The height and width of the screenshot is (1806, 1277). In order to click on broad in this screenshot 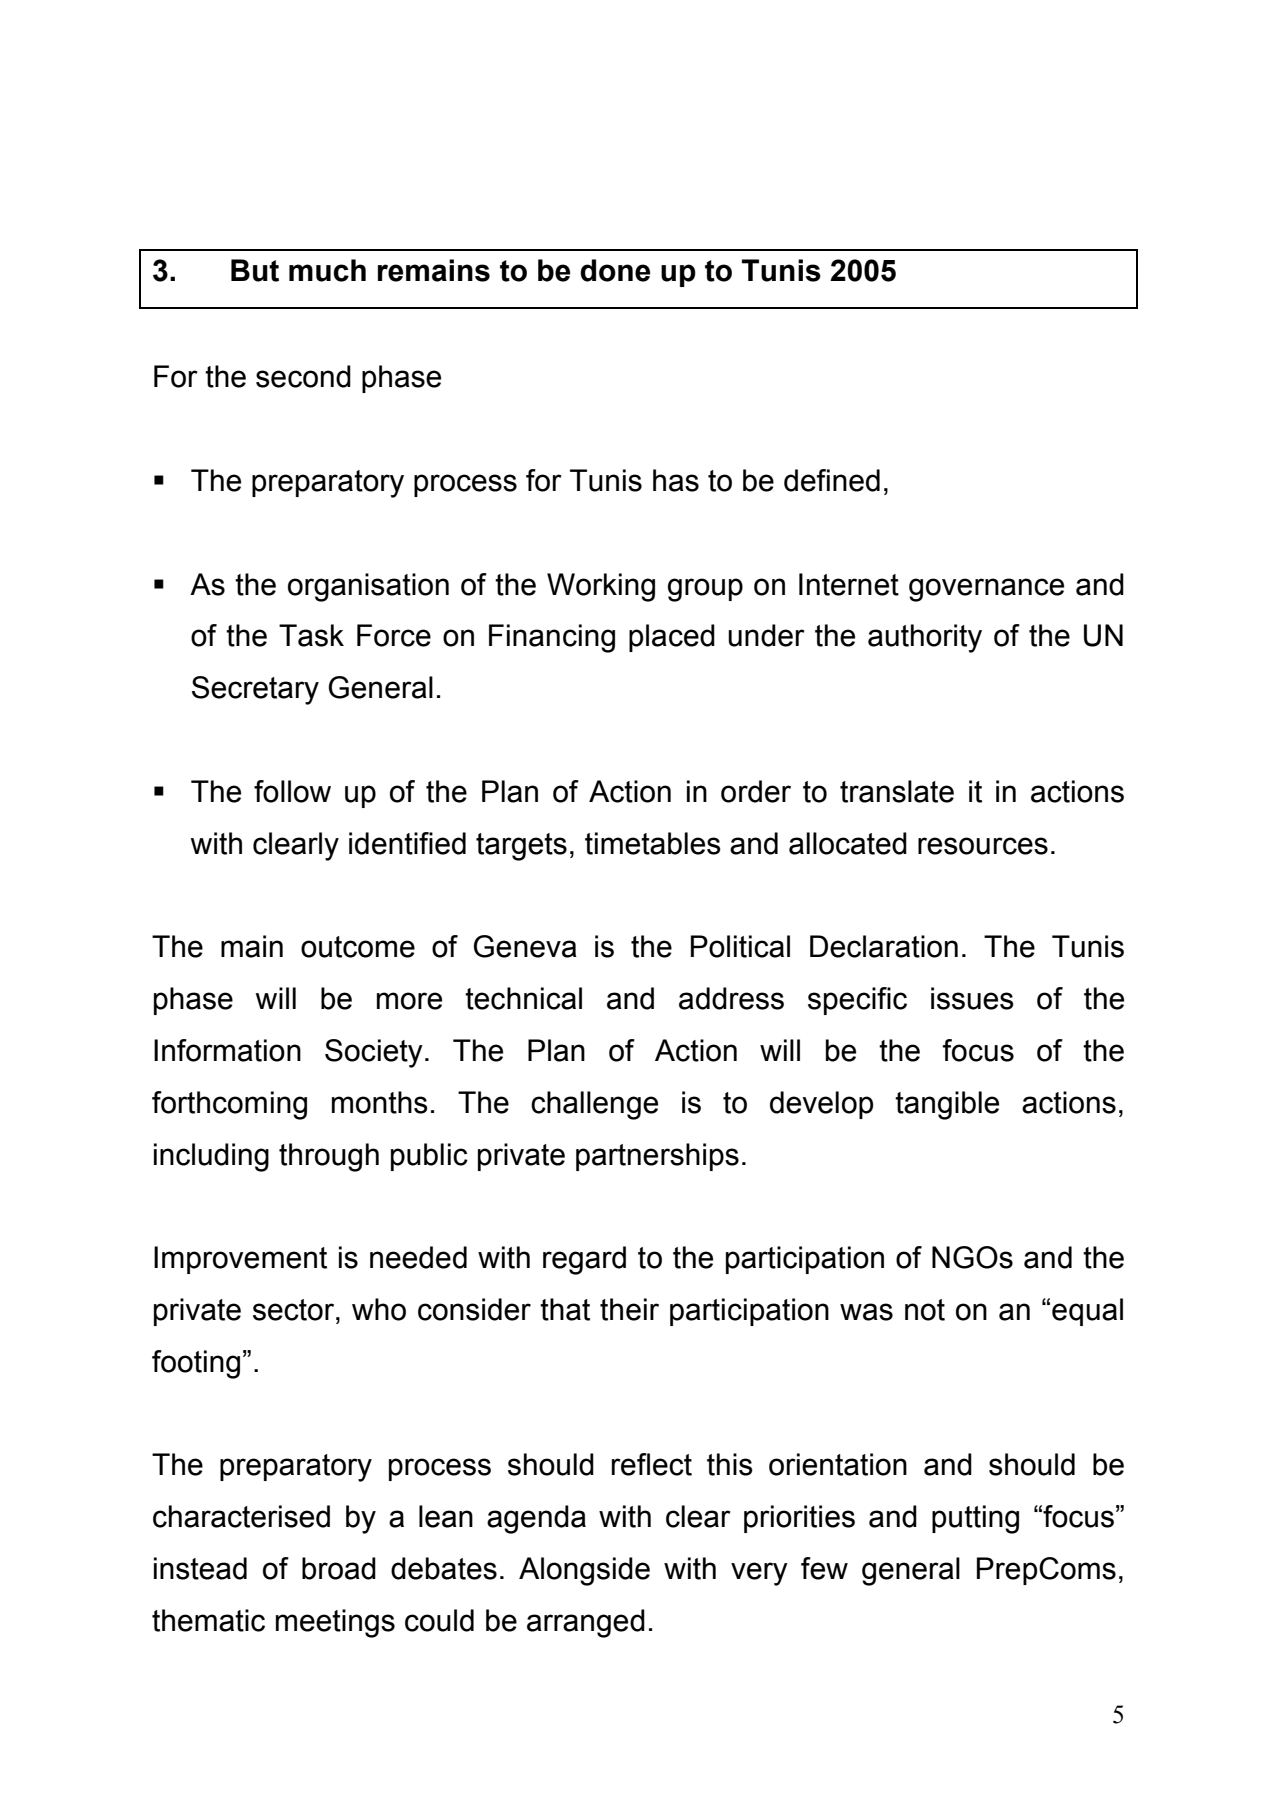, I will do `click(339, 1568)`.
